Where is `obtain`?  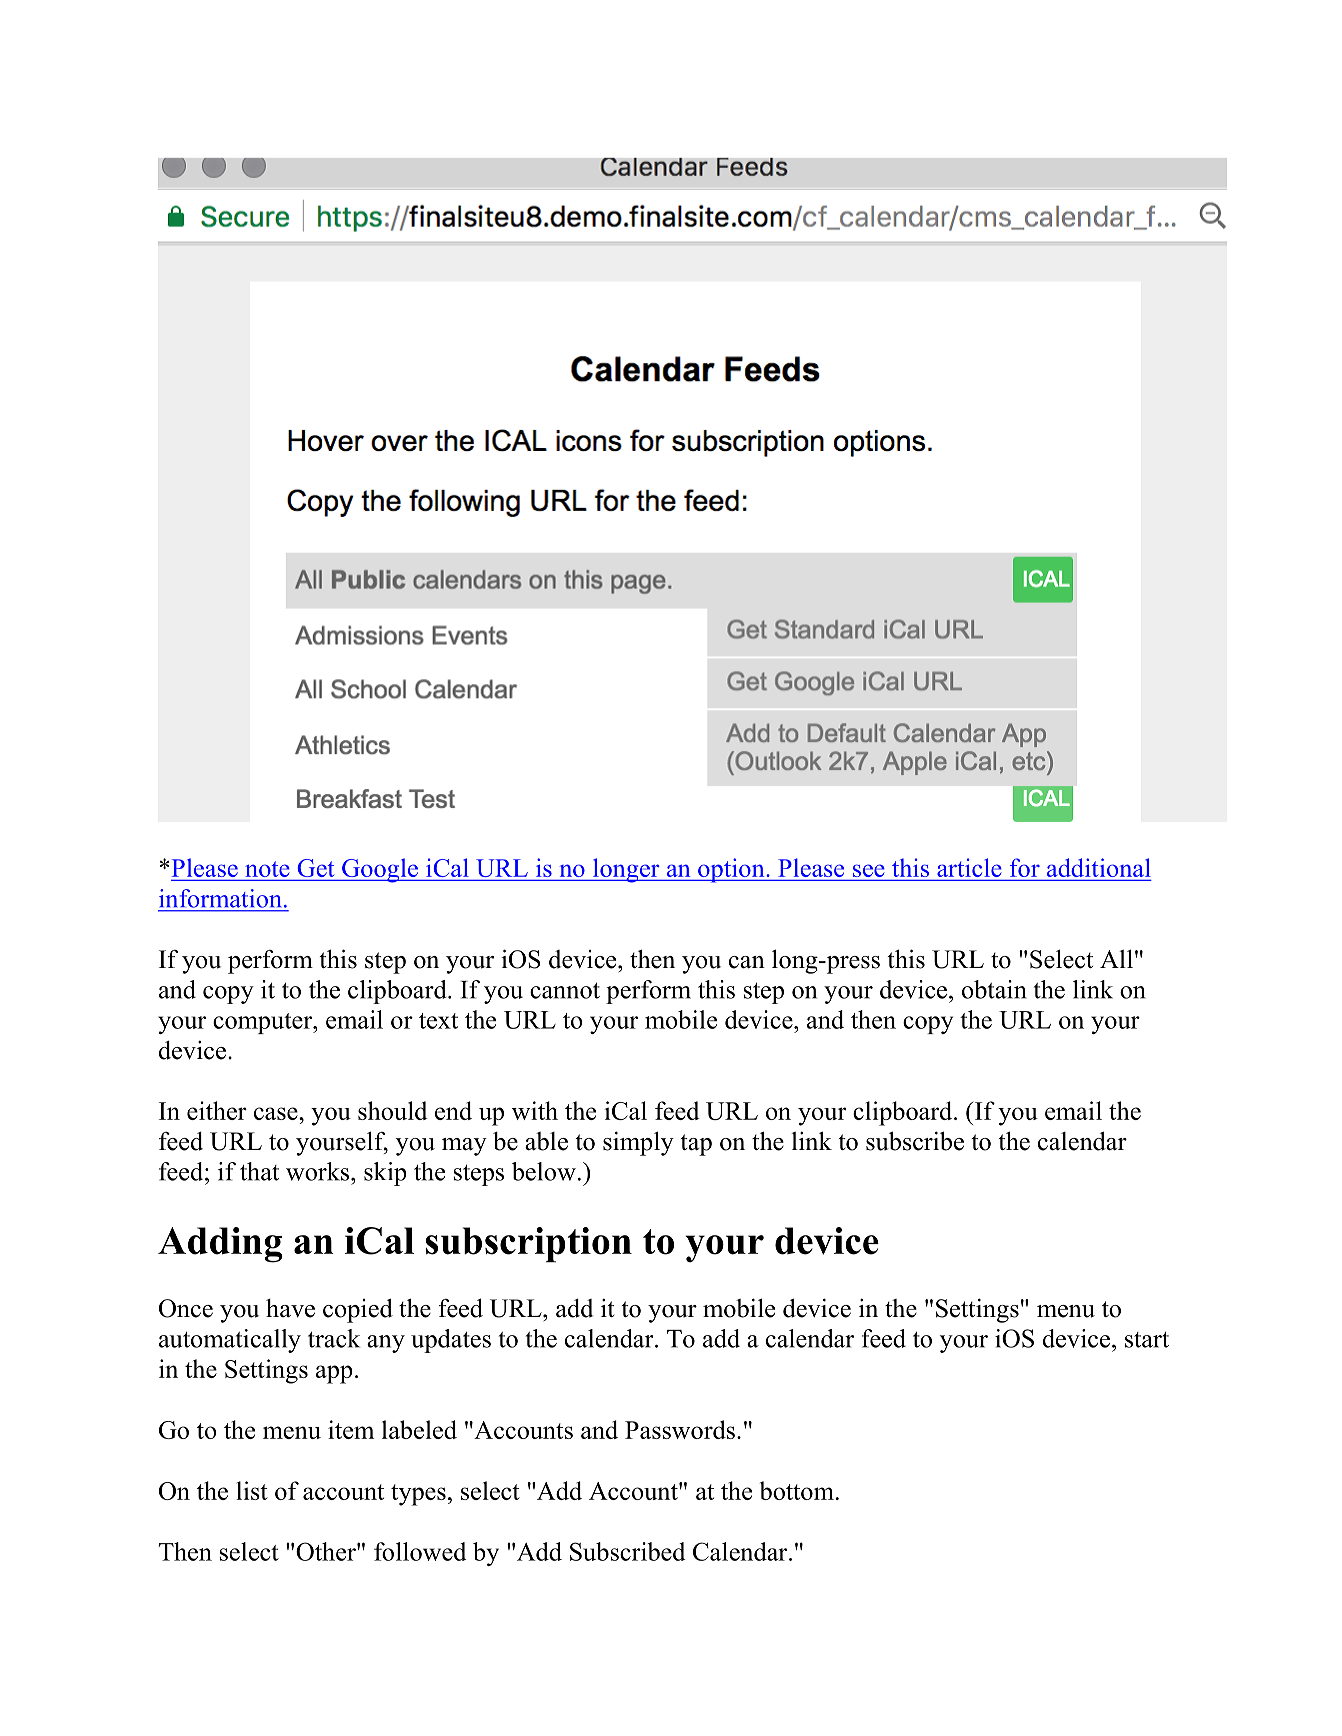 obtain is located at coordinates (994, 989).
